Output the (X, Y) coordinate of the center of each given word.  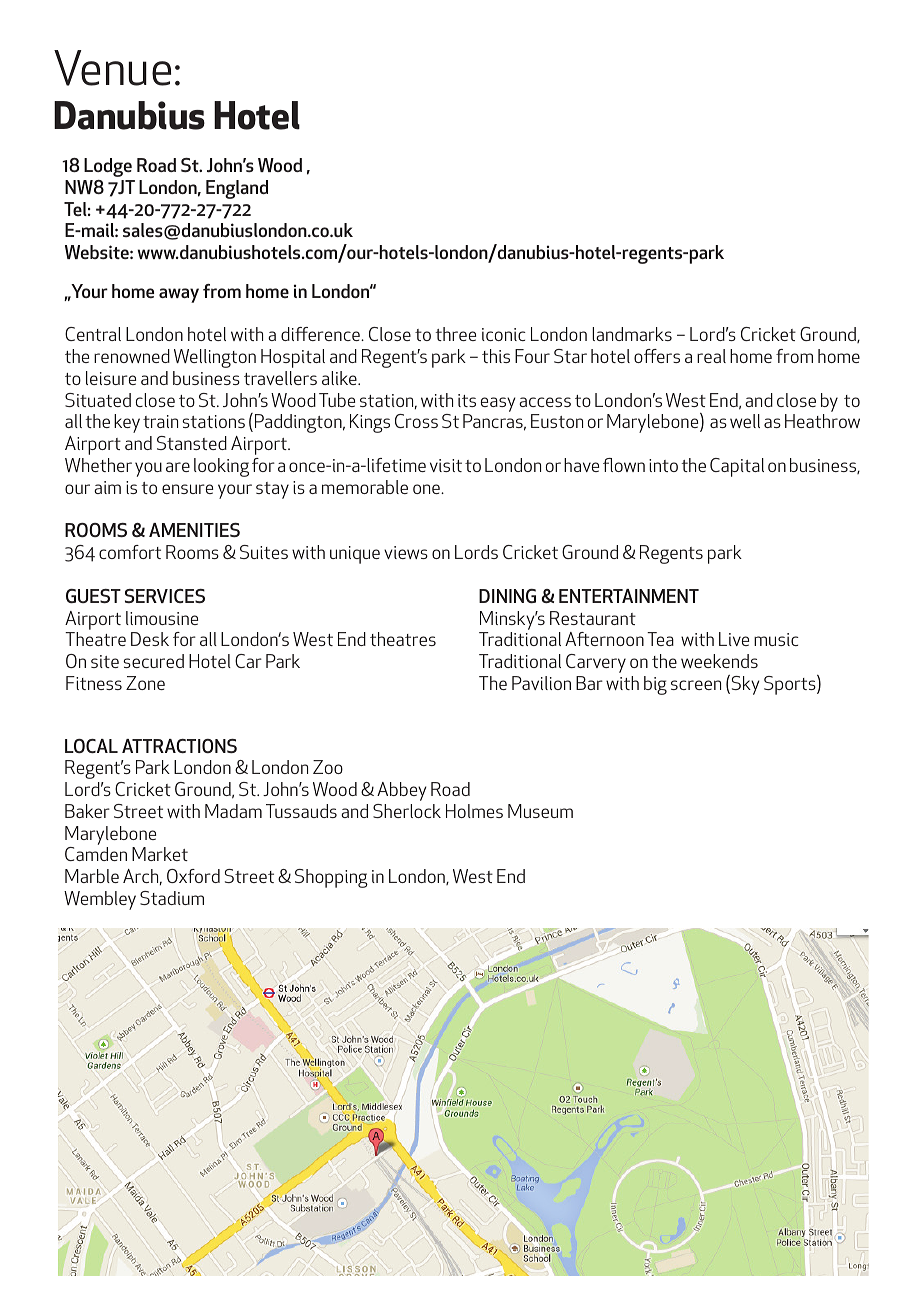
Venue (112, 68)
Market (160, 854)
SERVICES (165, 596)
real (711, 356)
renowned (132, 356)
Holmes (474, 811)
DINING (507, 596)
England (237, 189)
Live (734, 639)
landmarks (632, 334)
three (455, 334)
